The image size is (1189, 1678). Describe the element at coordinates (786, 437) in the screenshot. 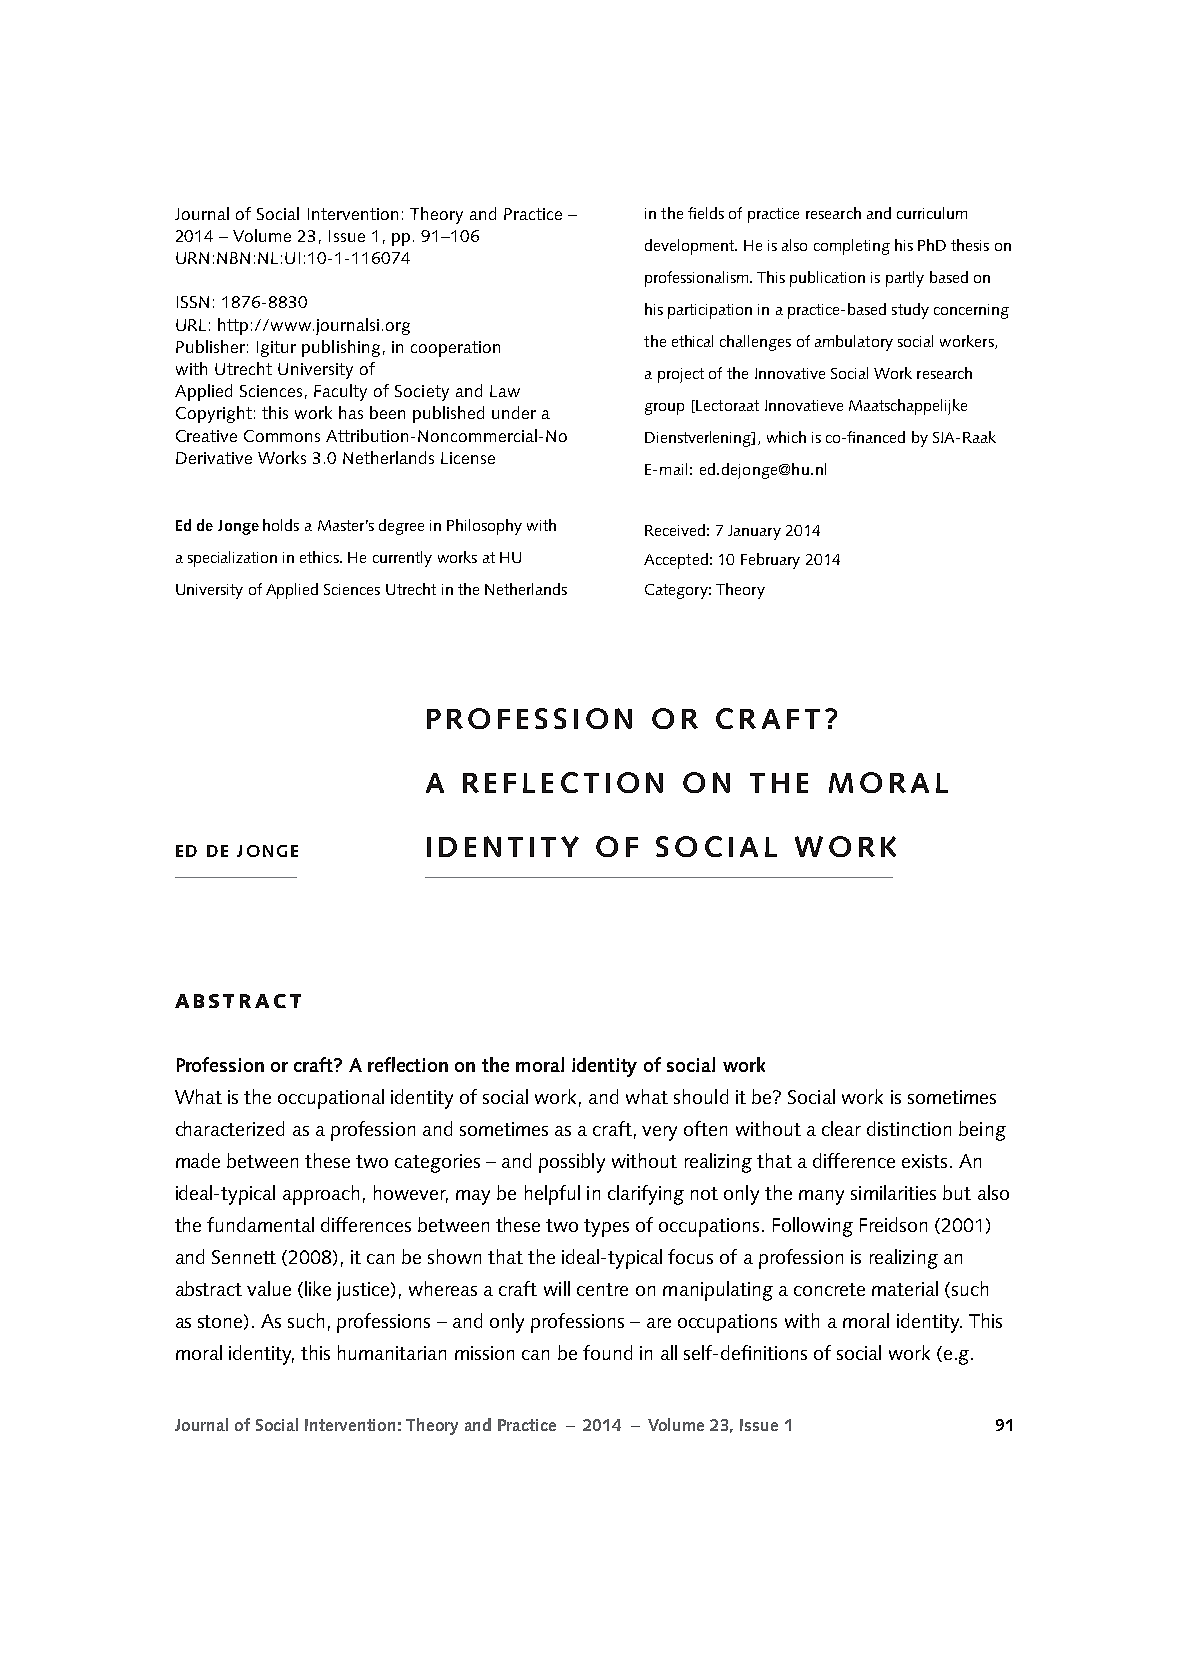

I see `which` at that location.
